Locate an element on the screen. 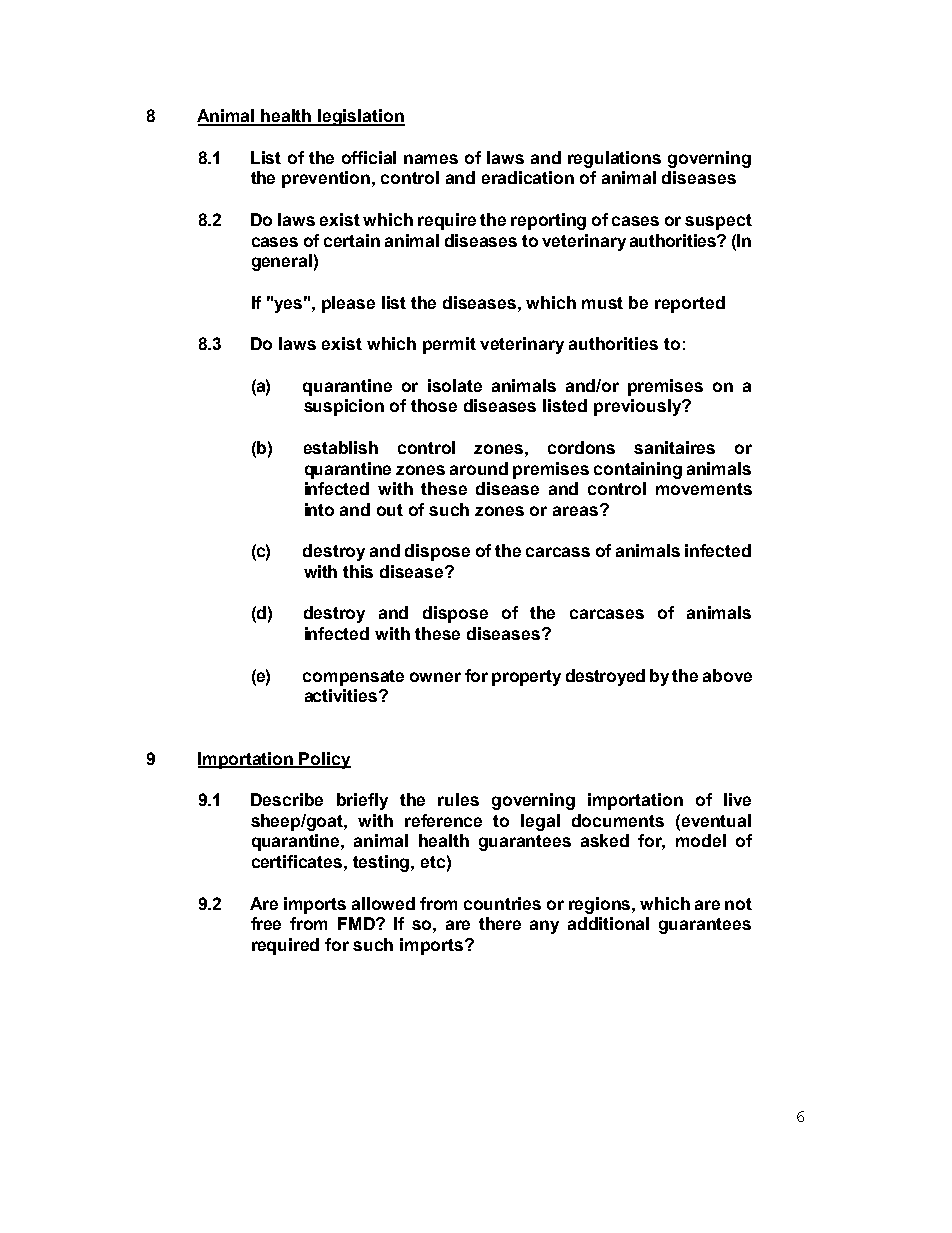 This screenshot has height=1233, width=952. please is located at coordinates (348, 304).
